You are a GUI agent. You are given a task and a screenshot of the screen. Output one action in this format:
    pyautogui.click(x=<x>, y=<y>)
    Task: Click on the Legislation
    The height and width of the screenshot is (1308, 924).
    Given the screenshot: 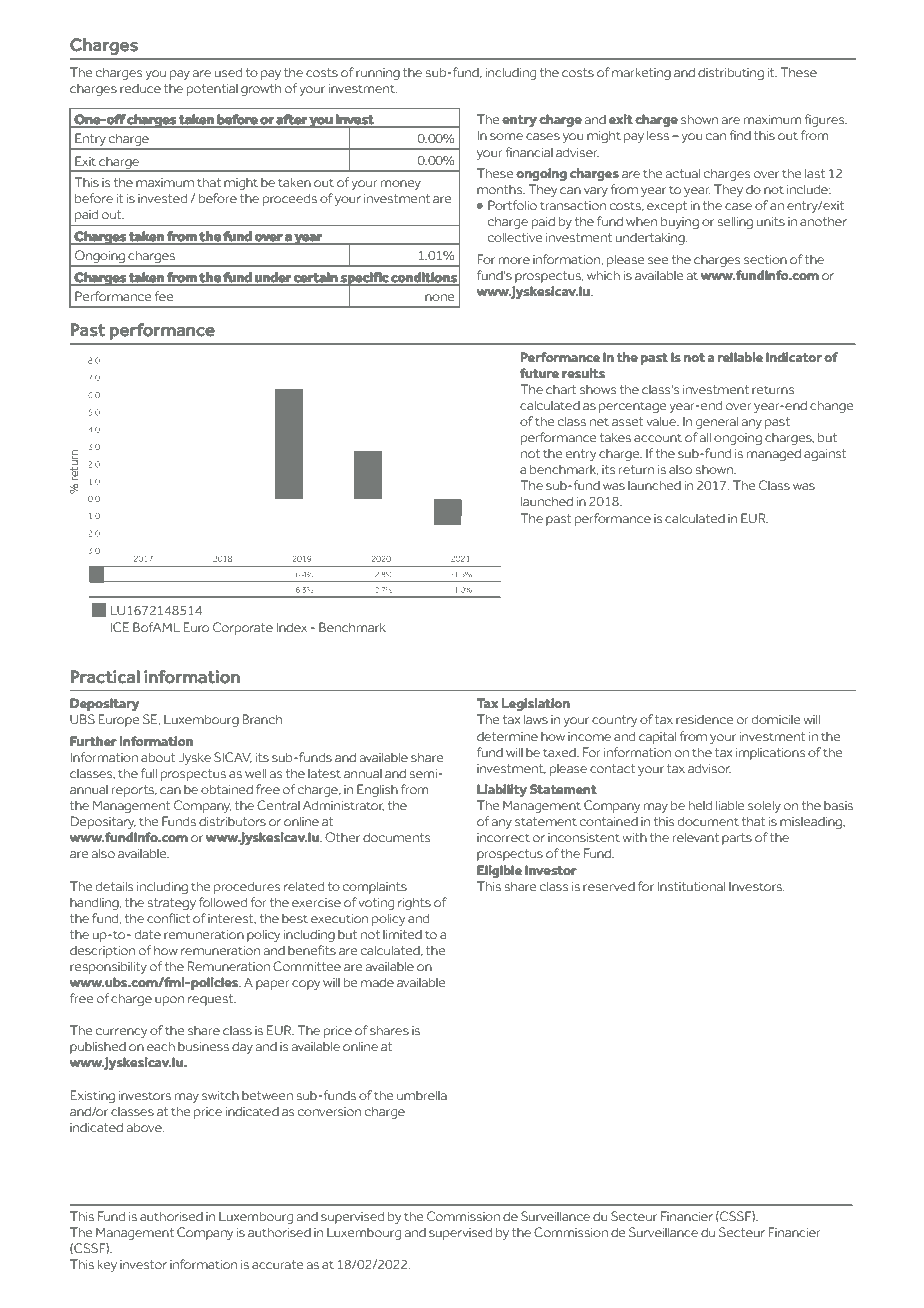 What is the action you would take?
    pyautogui.click(x=535, y=704)
